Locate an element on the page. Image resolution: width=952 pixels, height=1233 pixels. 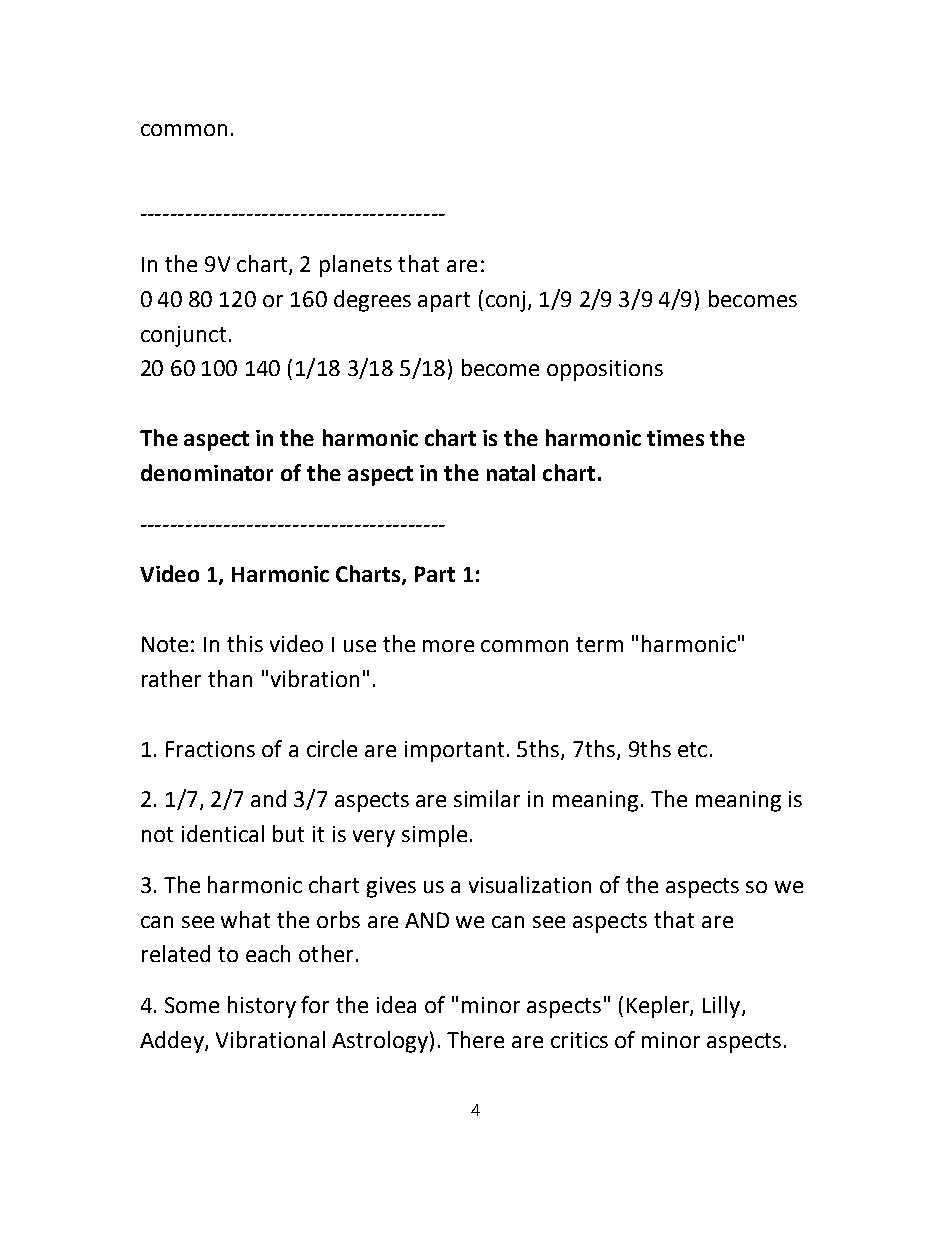
Fractions is located at coordinates (210, 749).
